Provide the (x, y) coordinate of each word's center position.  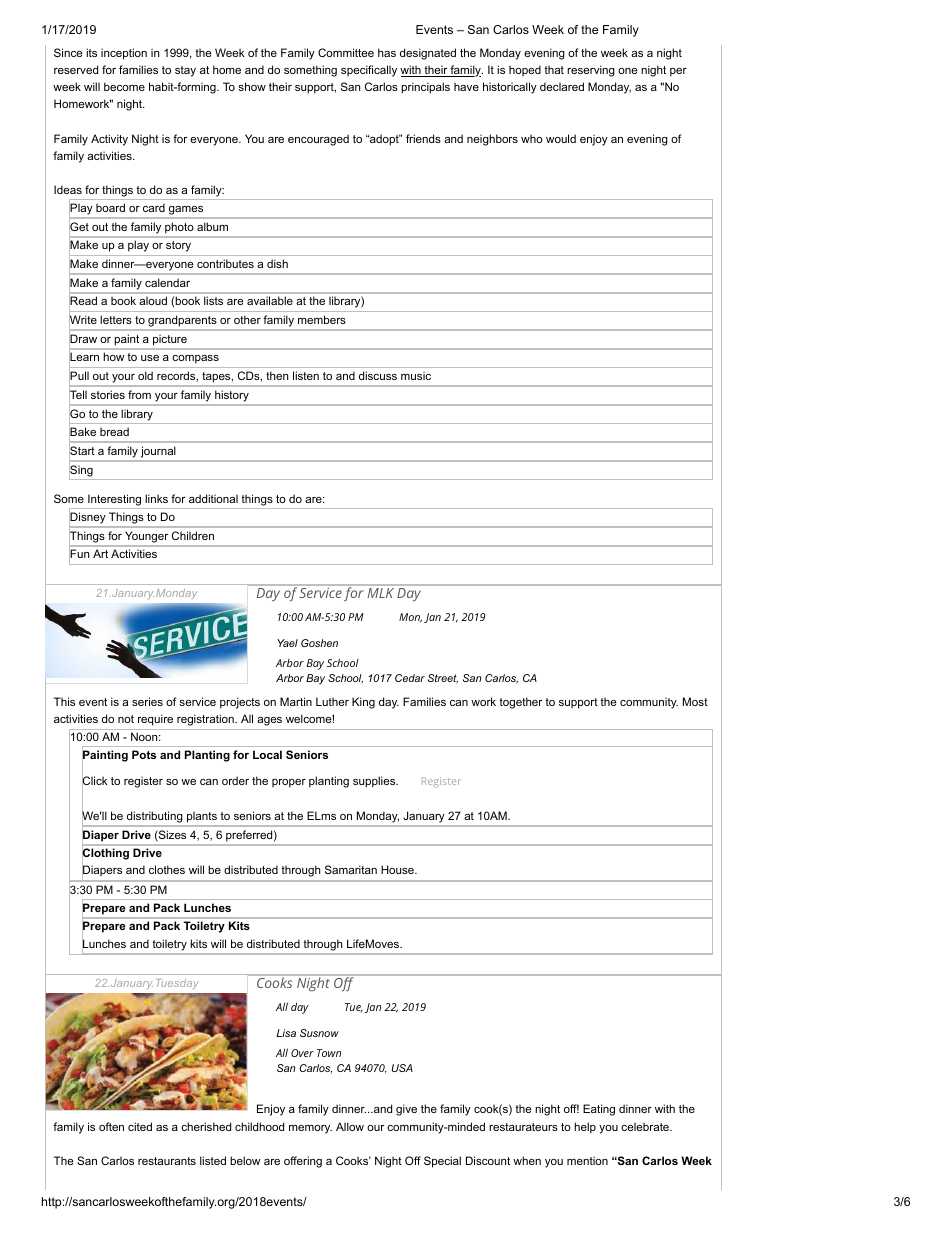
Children (193, 535)
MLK (381, 593)
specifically (369, 71)
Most (695, 701)
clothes (167, 869)
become (124, 86)
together (520, 703)
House (398, 869)
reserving (591, 71)
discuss (378, 375)
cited (140, 1126)
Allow (350, 1126)
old (145, 375)
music (416, 375)
